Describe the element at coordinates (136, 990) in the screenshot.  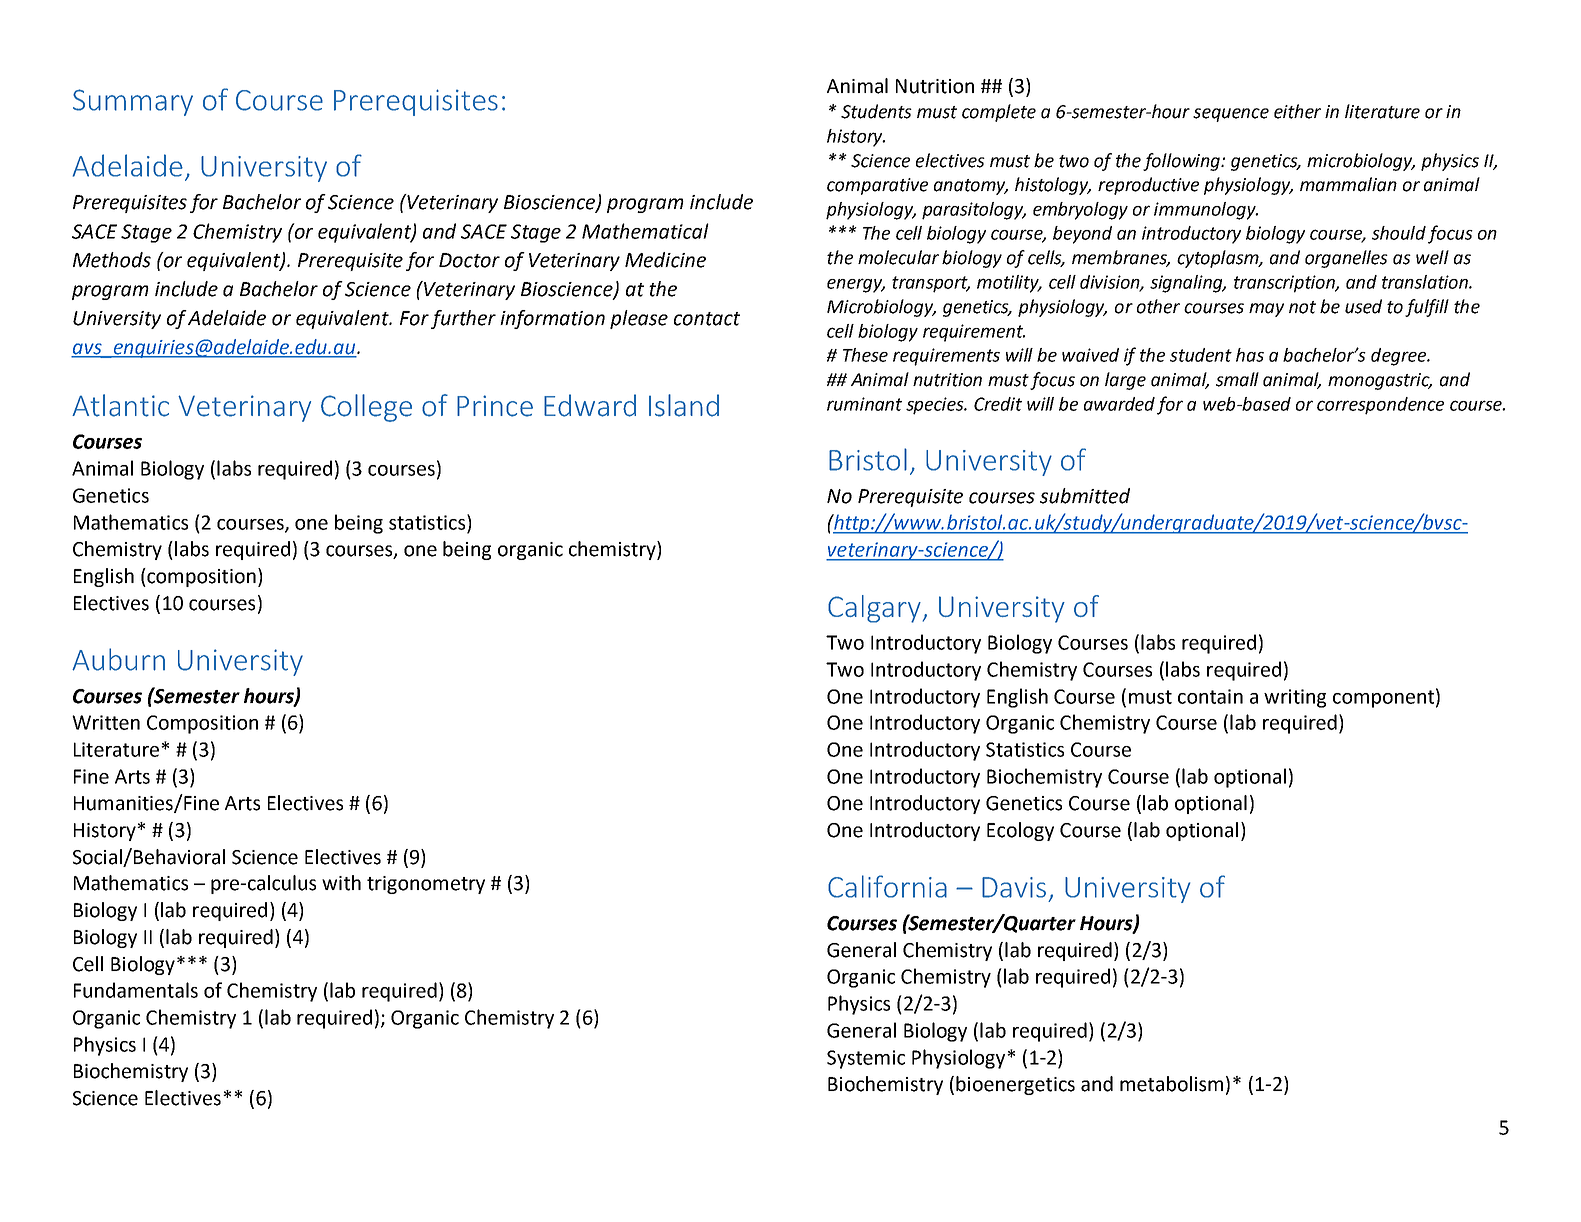
I see `Fundamentals` at that location.
